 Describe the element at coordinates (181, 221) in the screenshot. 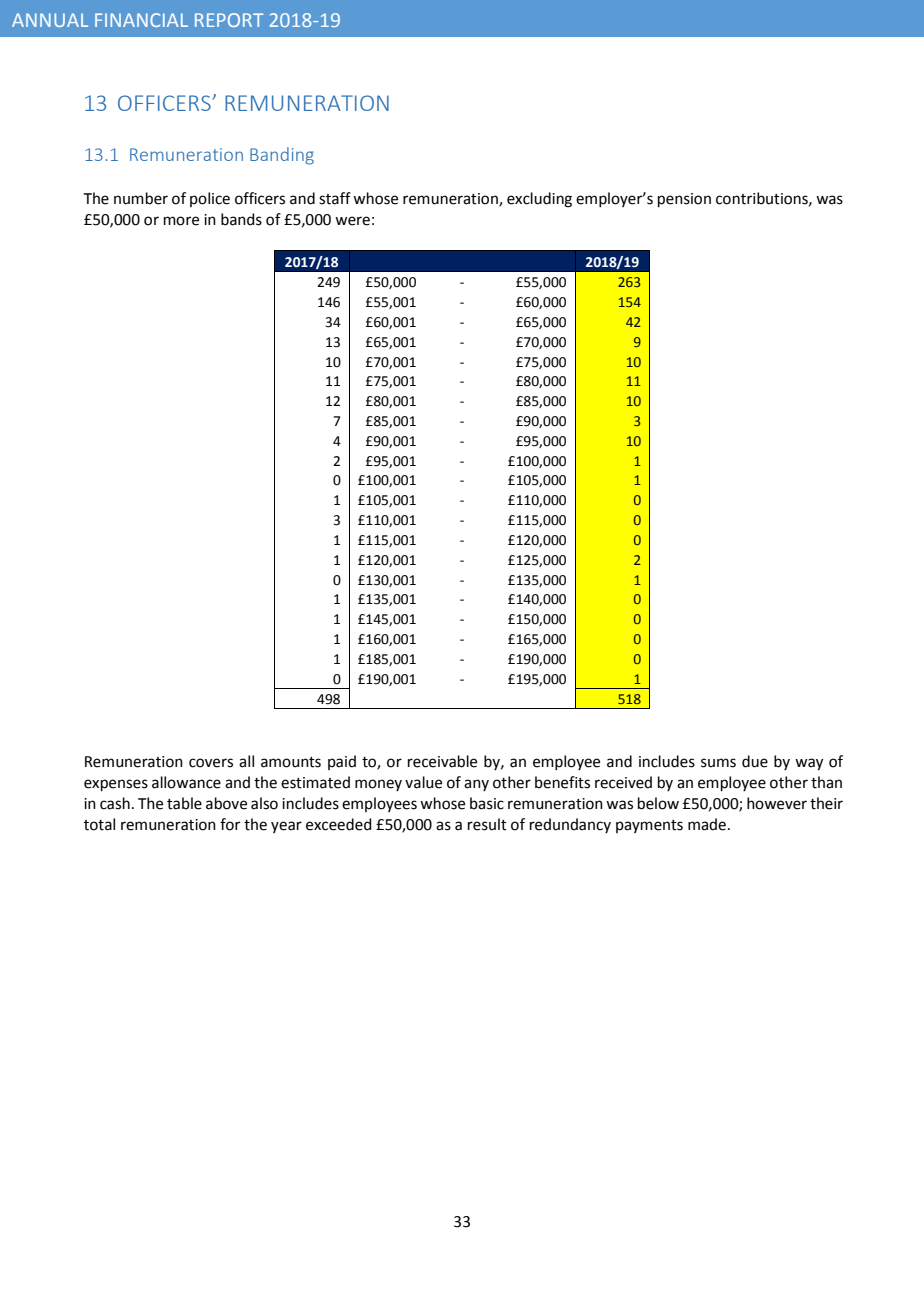

I see `more` at that location.
